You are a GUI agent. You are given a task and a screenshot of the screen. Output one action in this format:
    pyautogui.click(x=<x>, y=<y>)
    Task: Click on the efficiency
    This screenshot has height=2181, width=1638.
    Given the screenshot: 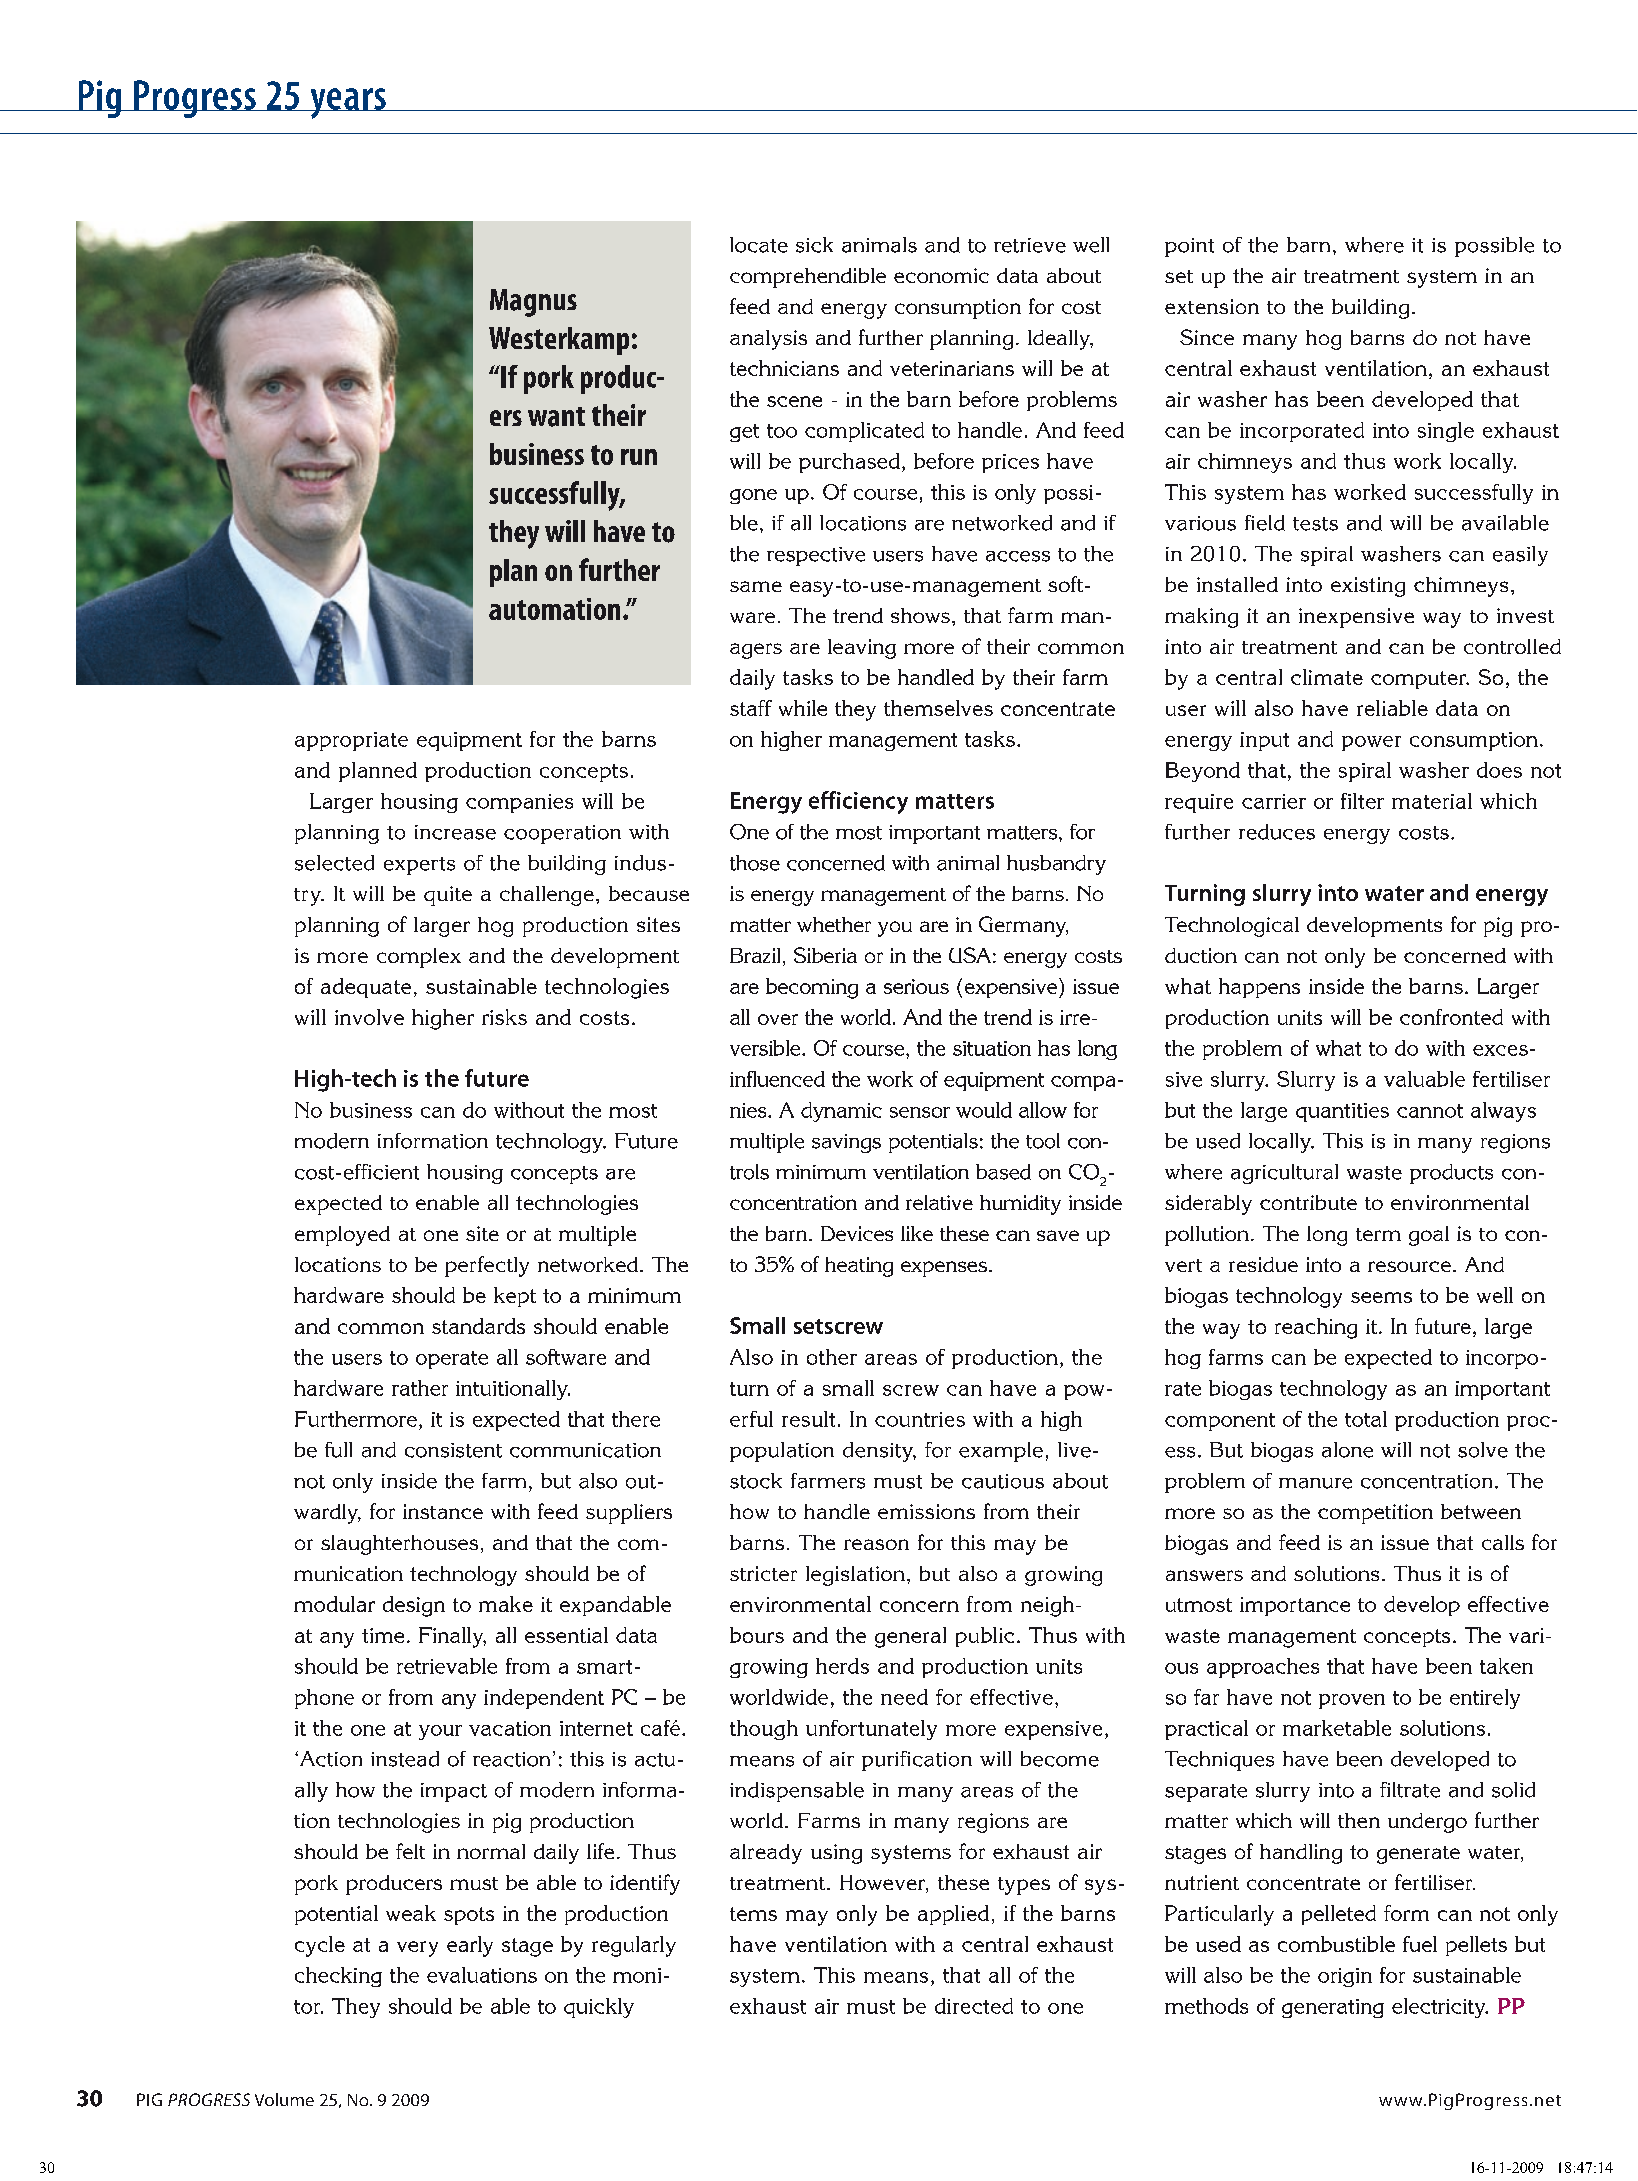 What is the action you would take?
    pyautogui.click(x=858, y=802)
